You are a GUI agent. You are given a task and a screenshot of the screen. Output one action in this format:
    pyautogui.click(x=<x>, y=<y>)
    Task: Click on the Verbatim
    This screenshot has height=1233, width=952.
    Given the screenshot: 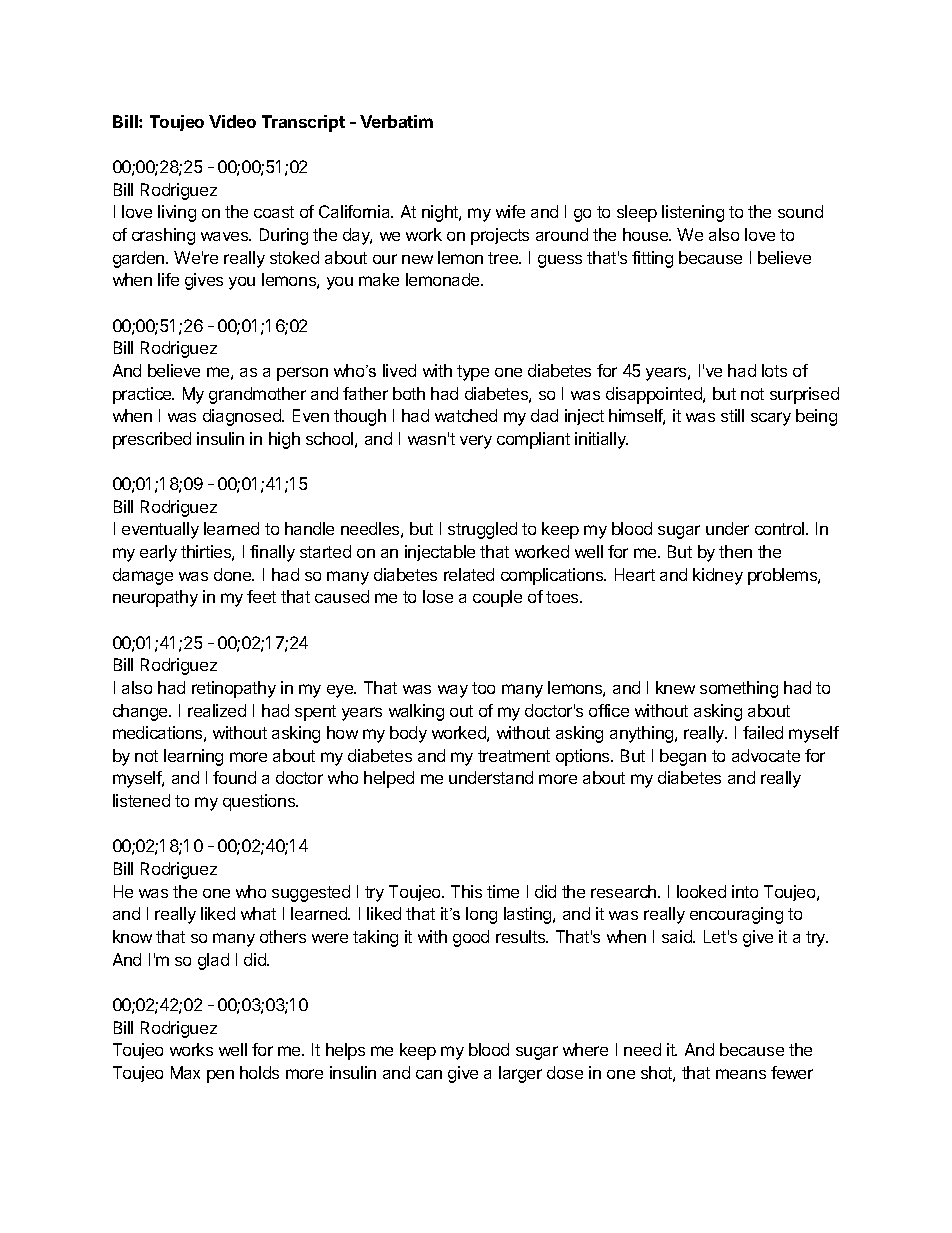 What is the action you would take?
    pyautogui.click(x=396, y=121)
